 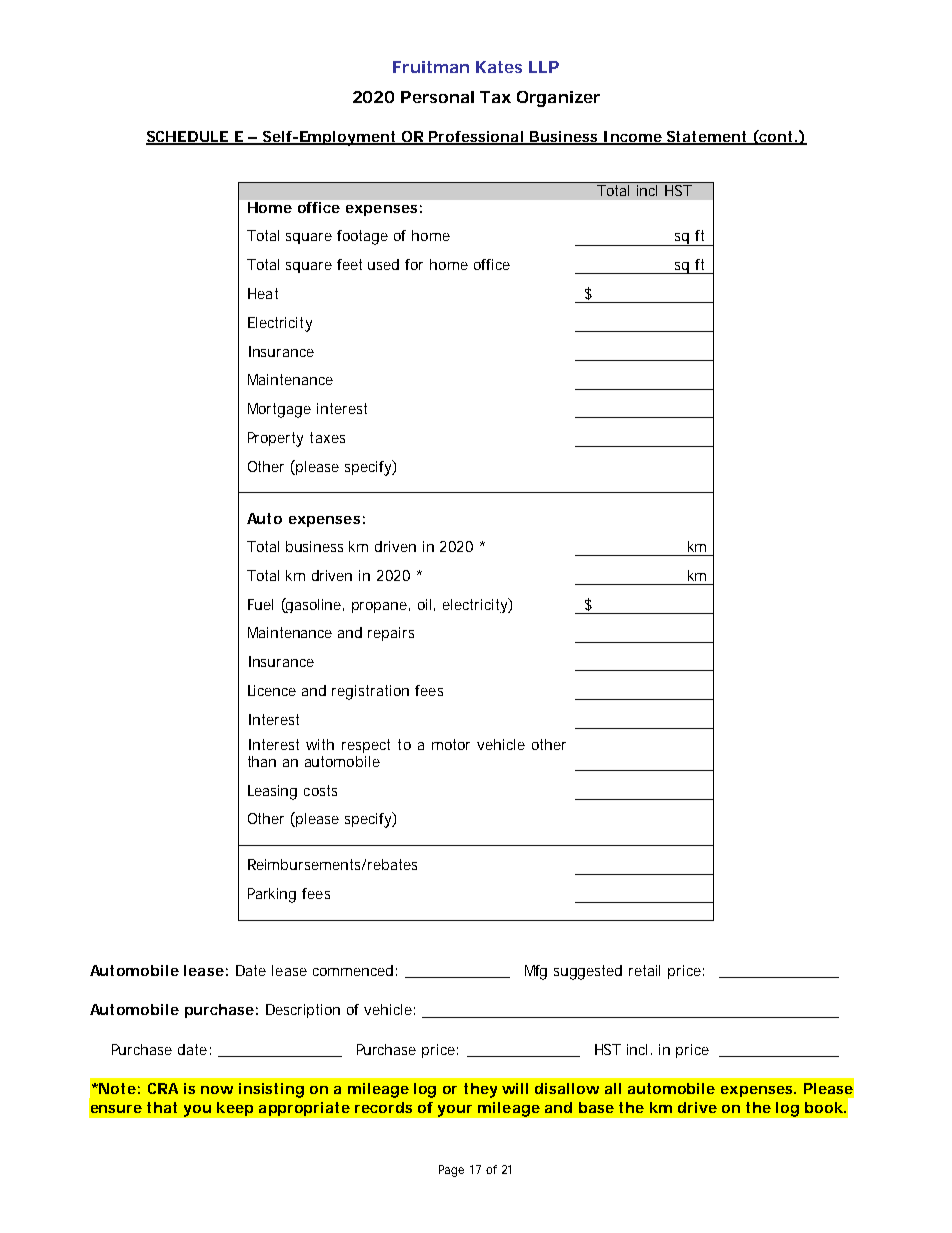 What do you see at coordinates (437, 97) in the image?
I see `Personal` at bounding box center [437, 97].
